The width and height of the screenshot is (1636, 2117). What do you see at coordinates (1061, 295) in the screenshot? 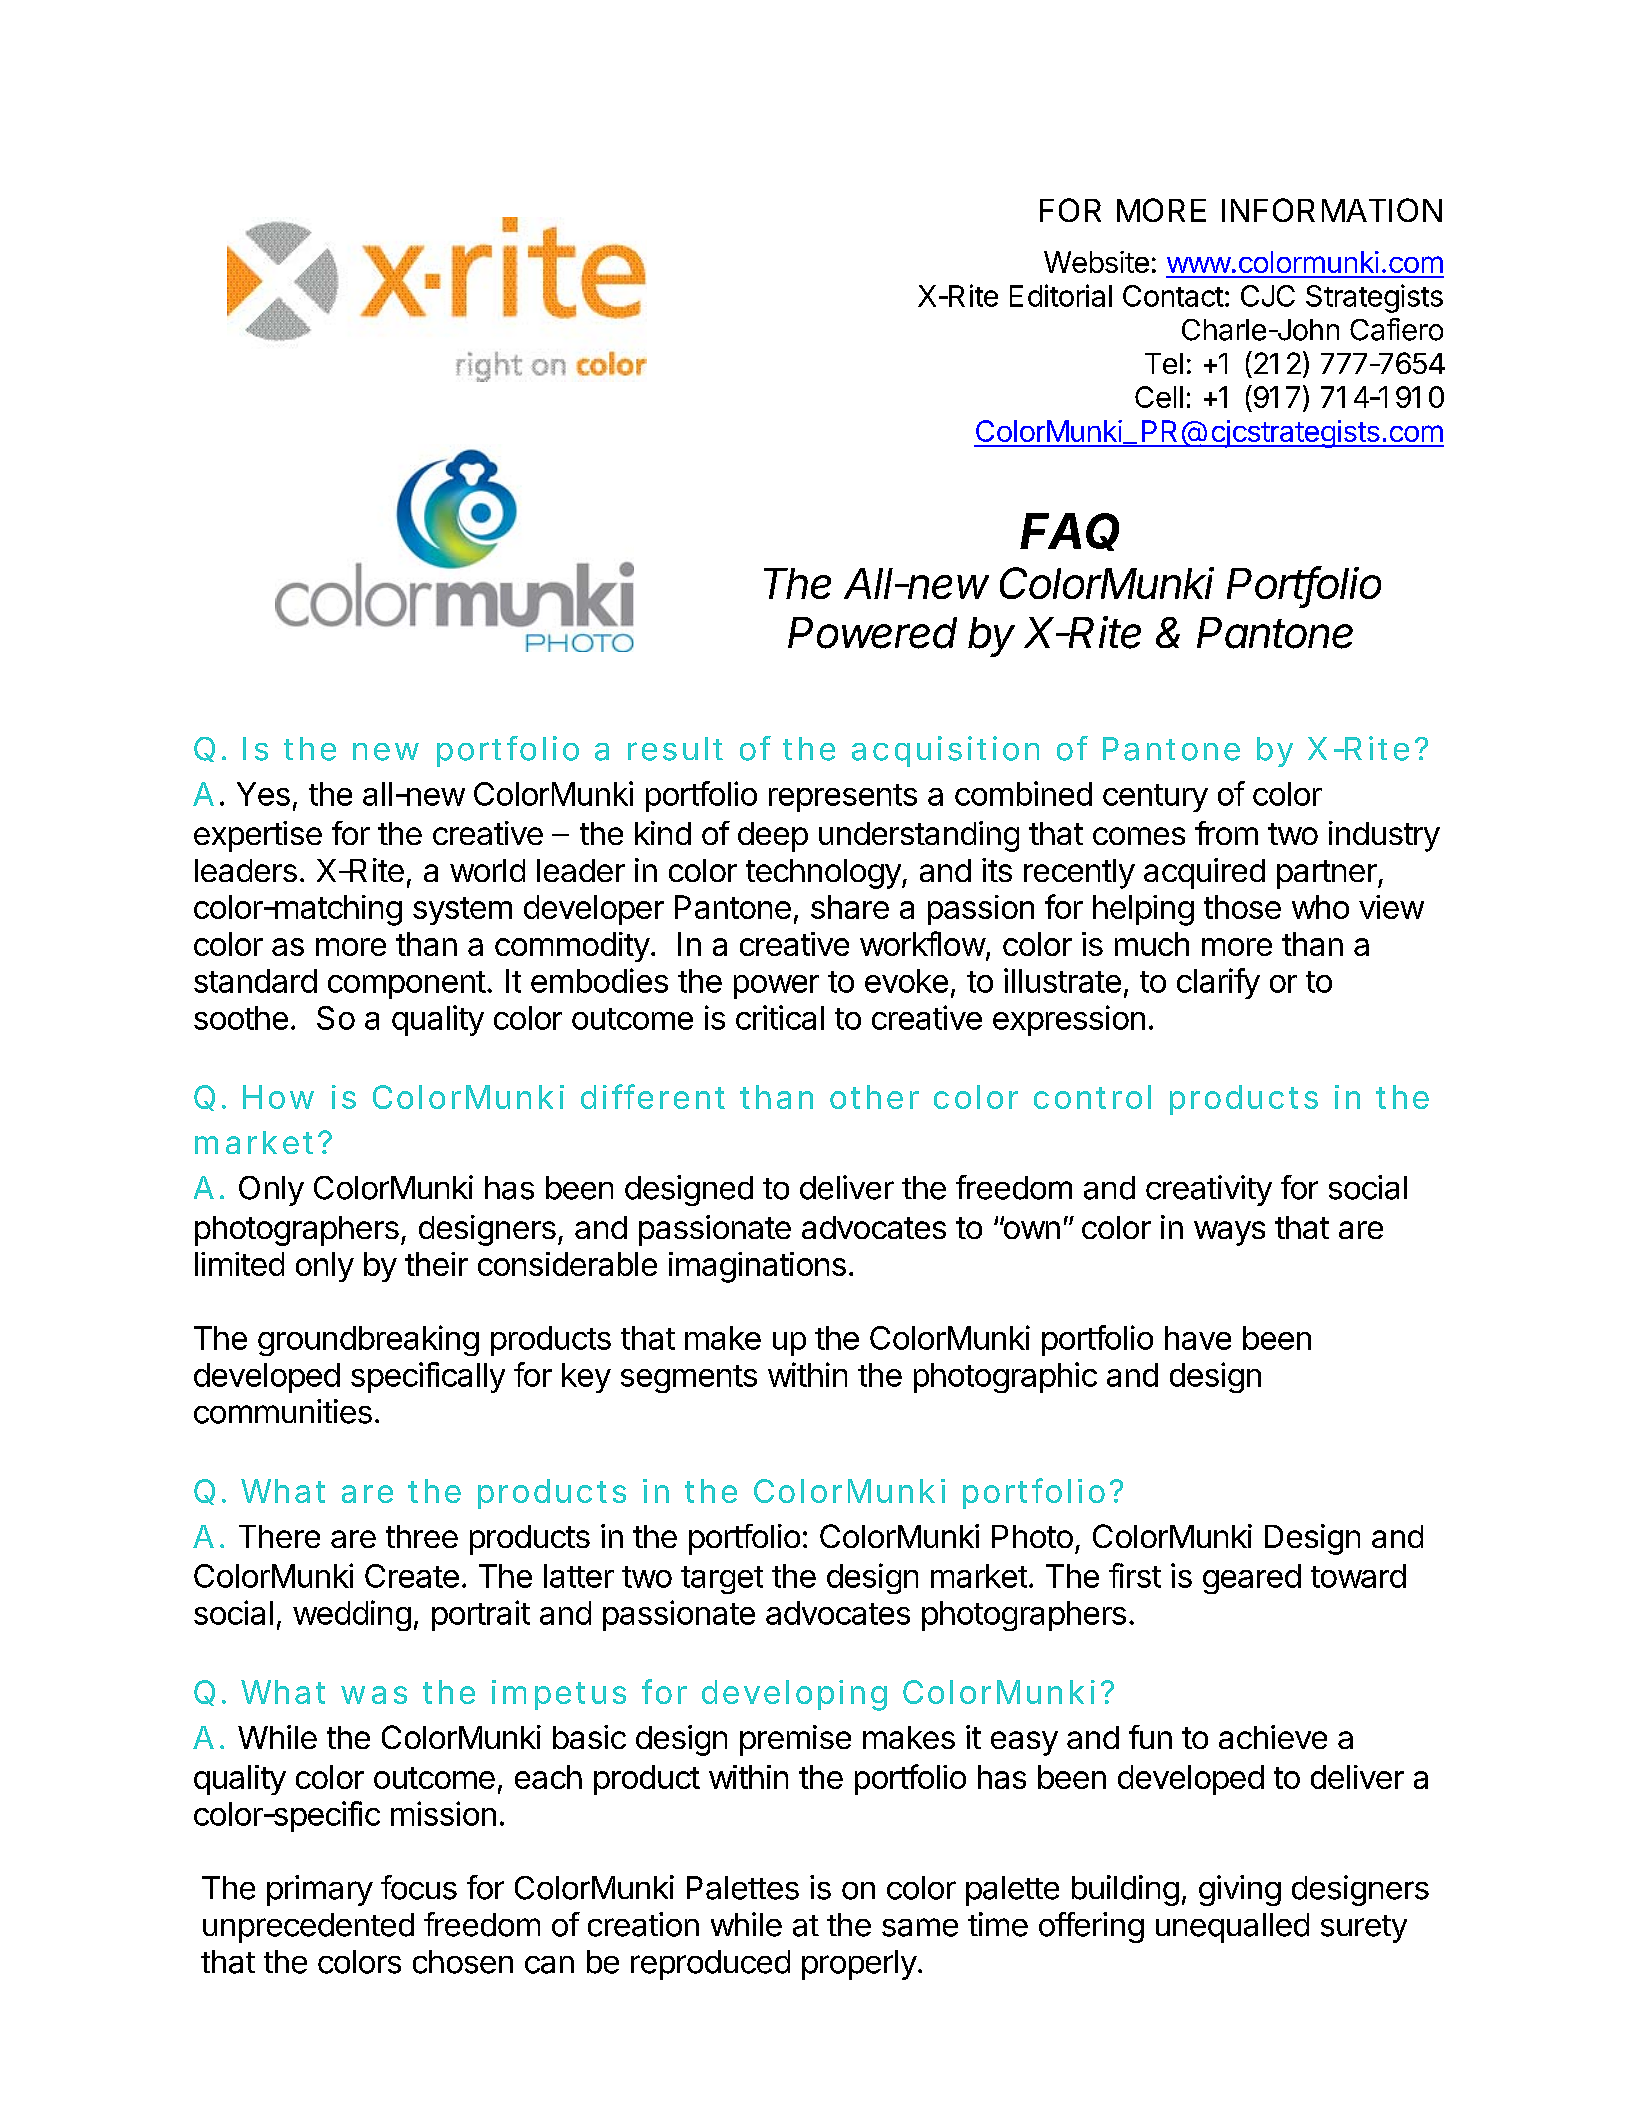
I see `Editorial` at bounding box center [1061, 295].
